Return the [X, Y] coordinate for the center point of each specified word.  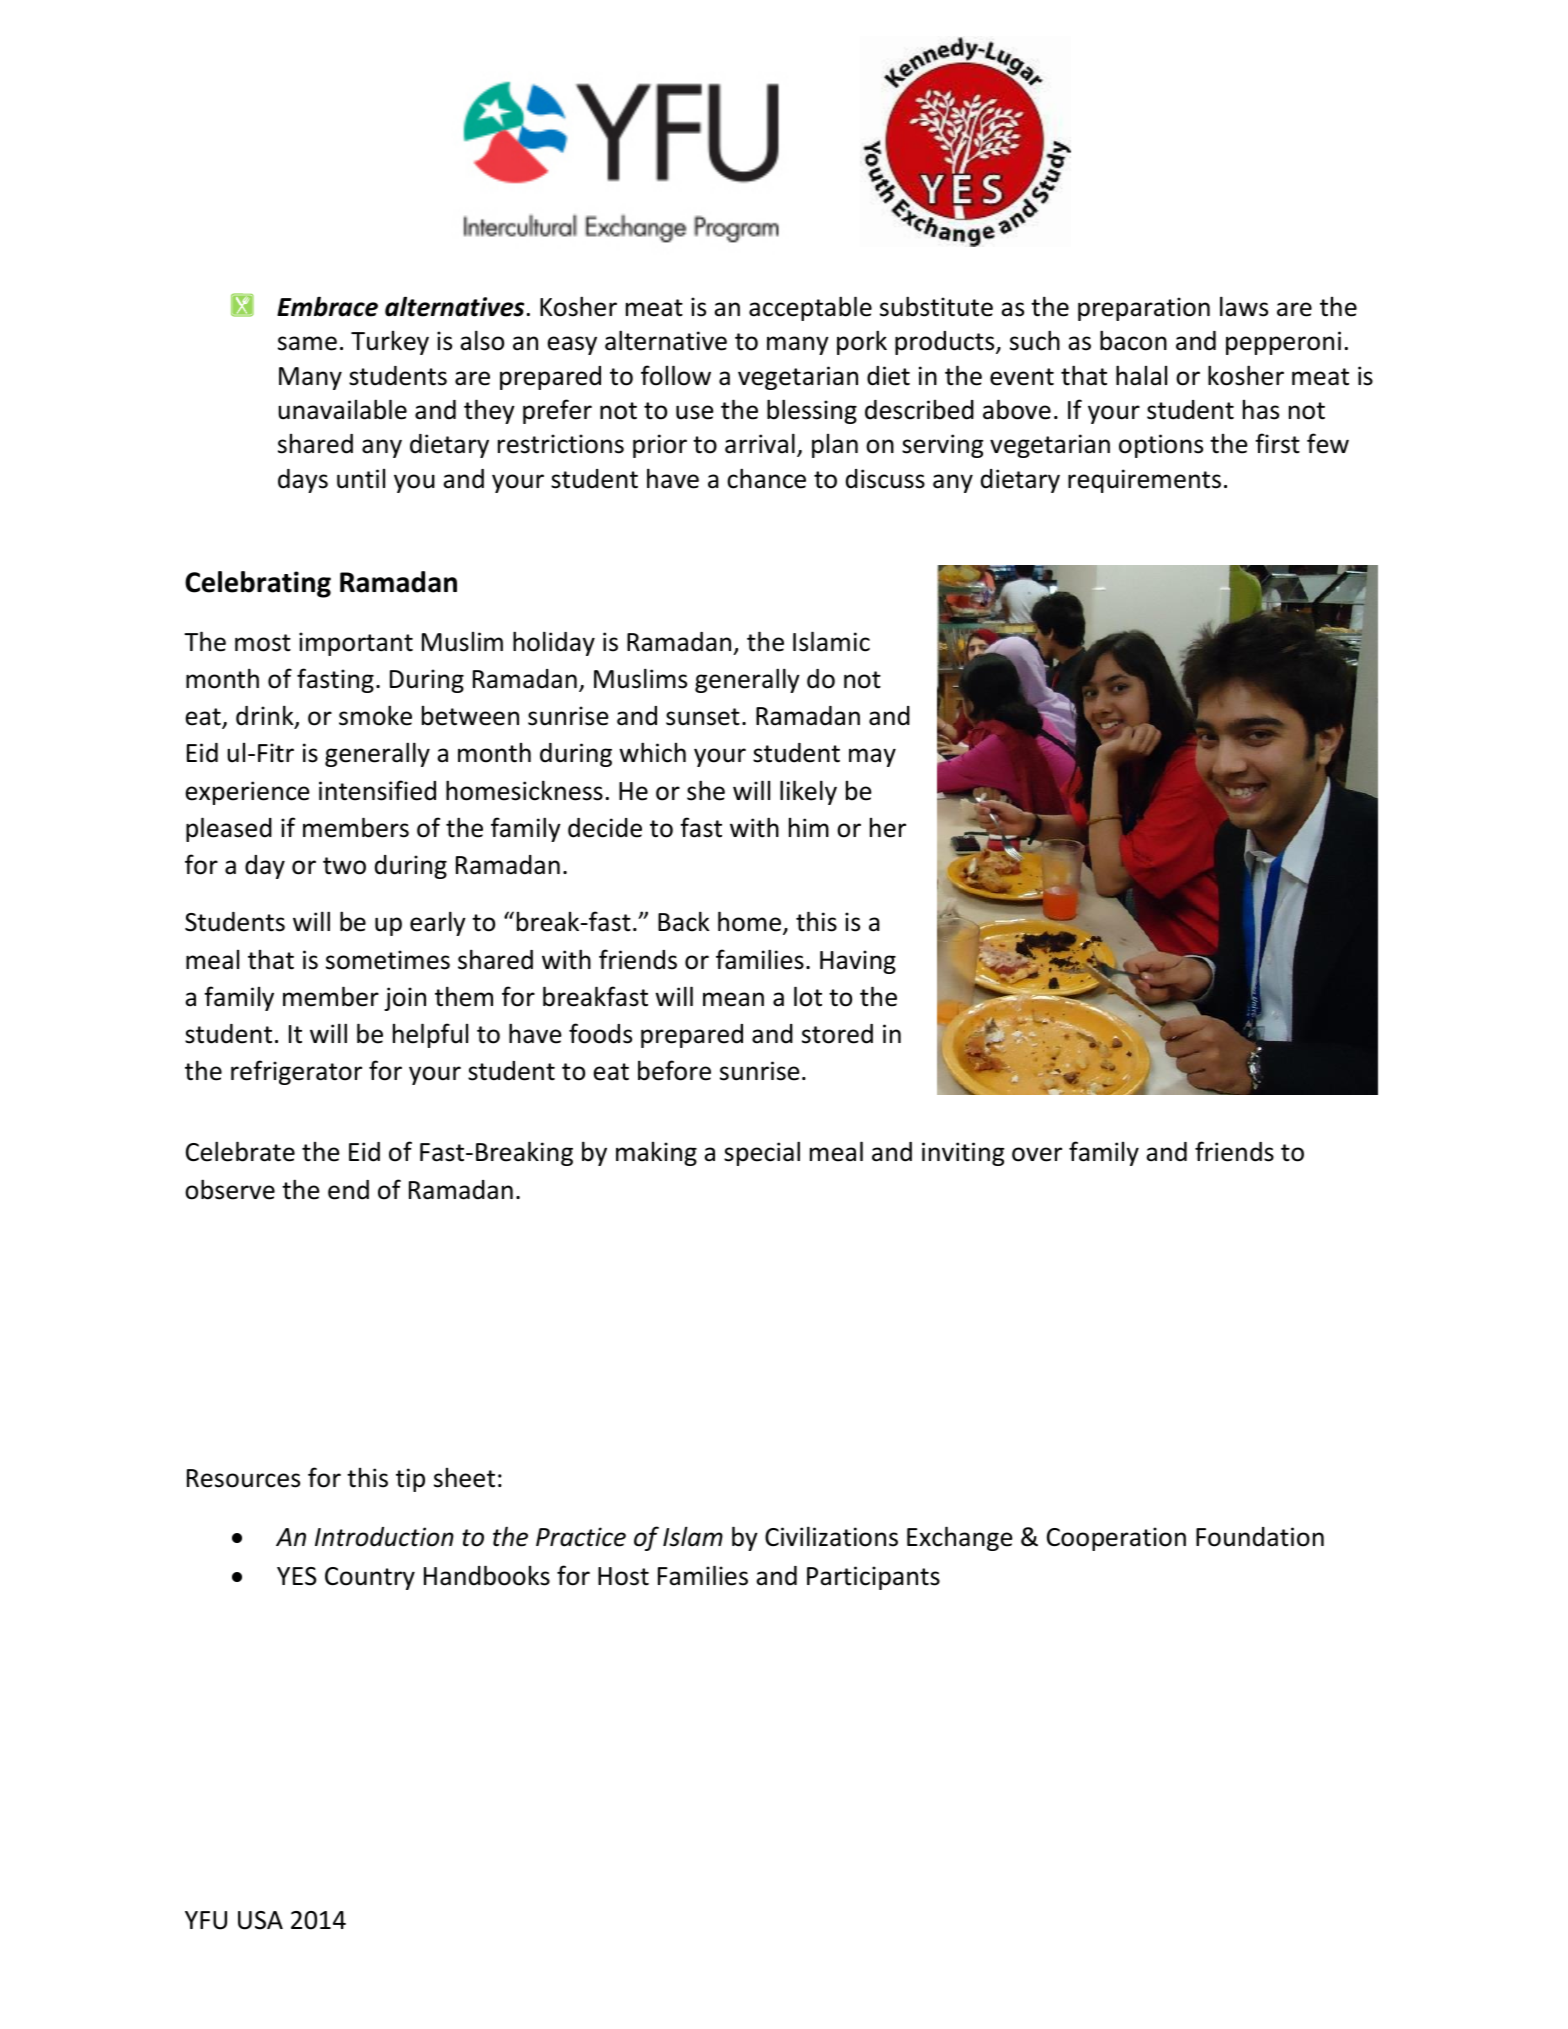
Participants [873, 1578]
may [872, 757]
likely [808, 792]
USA [260, 1920]
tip [410, 1480]
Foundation [1260, 1537]
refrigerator [296, 1072]
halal [1141, 375]
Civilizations [831, 1536]
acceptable [810, 308]
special [762, 1153]
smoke [375, 715]
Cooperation [1116, 1539]
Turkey [390, 343]
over [1037, 1154]
